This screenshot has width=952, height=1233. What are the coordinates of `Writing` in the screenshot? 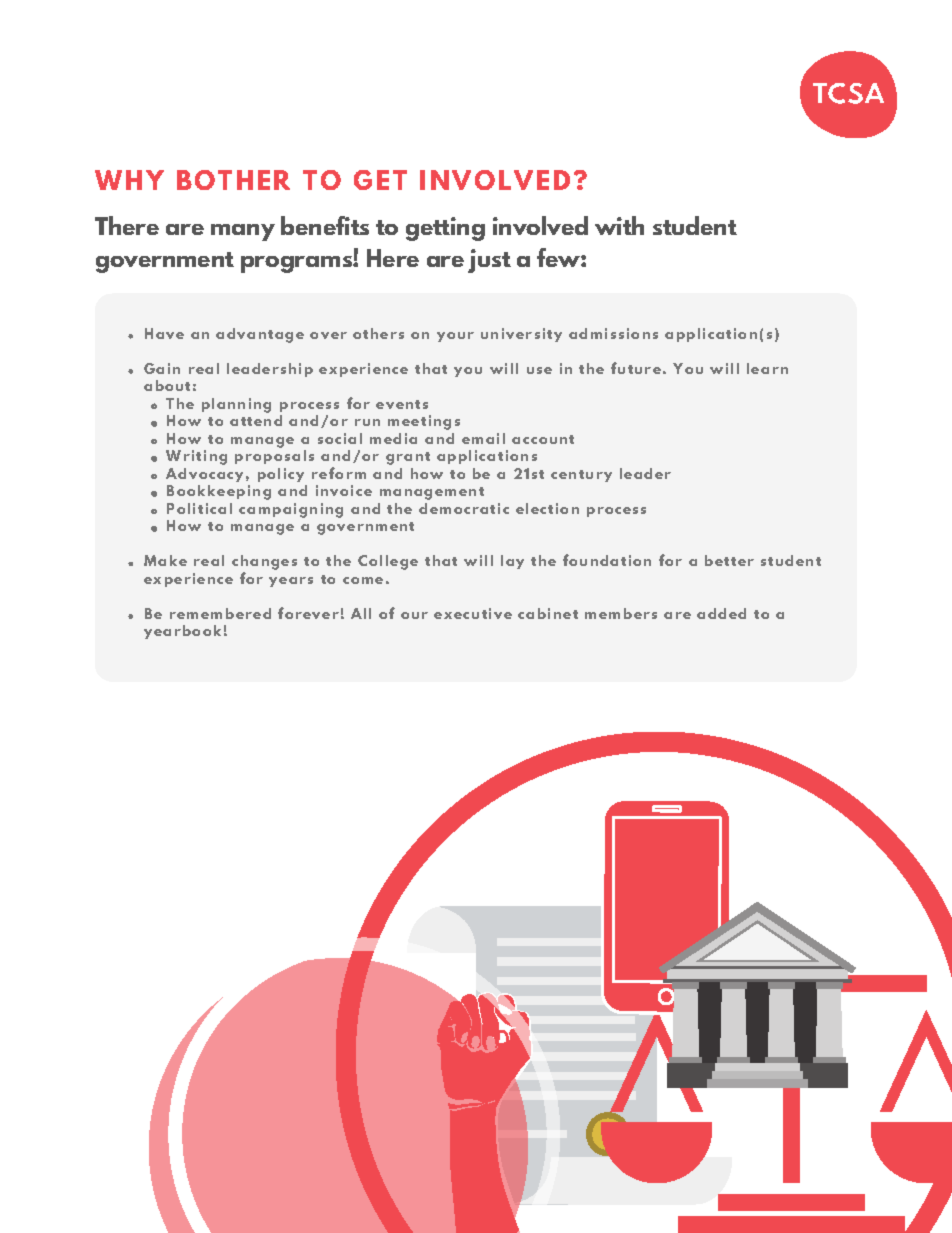 It's located at (196, 457).
